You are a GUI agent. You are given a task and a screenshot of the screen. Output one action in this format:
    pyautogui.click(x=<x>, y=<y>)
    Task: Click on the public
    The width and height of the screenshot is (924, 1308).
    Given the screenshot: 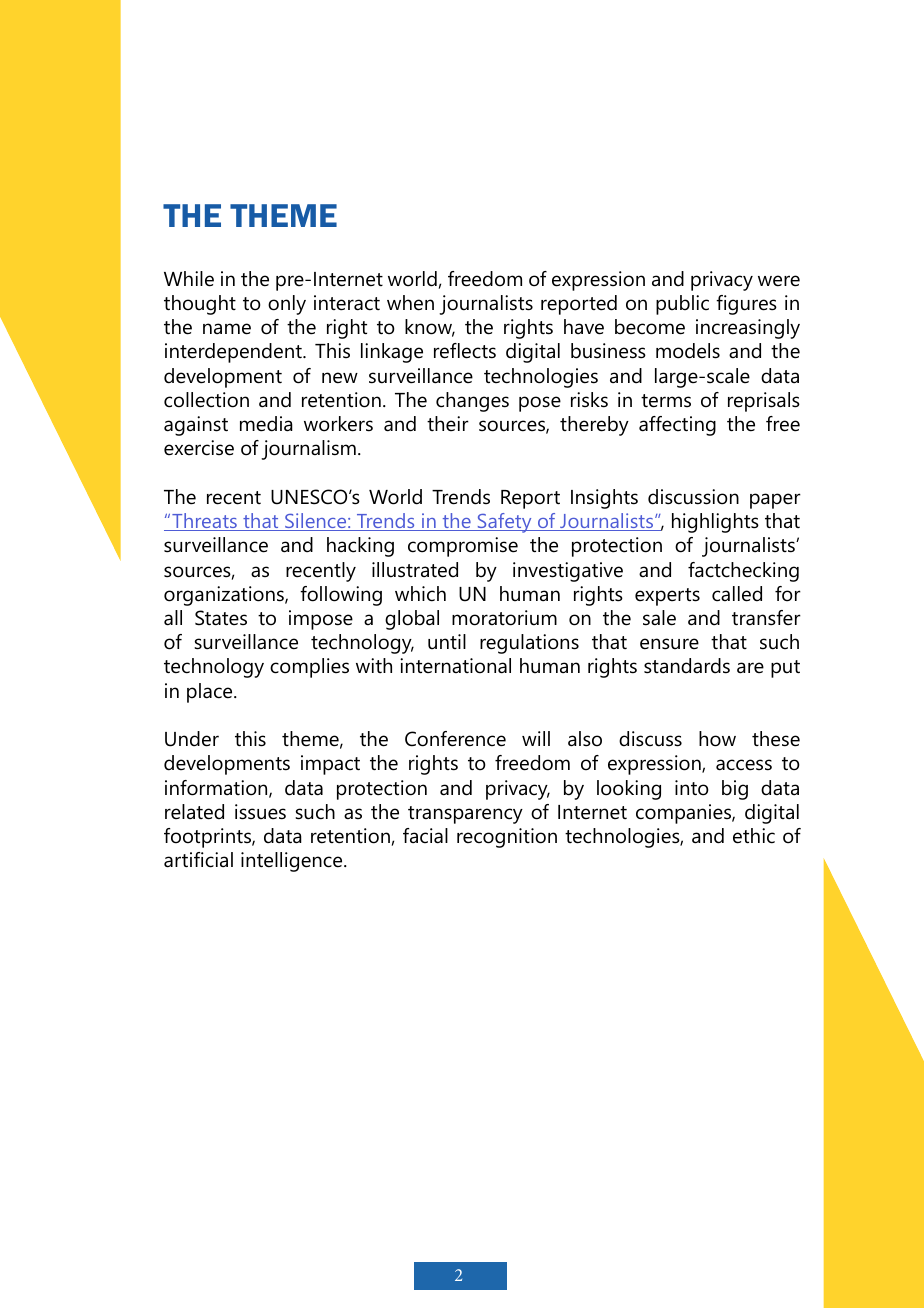 What is the action you would take?
    pyautogui.click(x=682, y=305)
